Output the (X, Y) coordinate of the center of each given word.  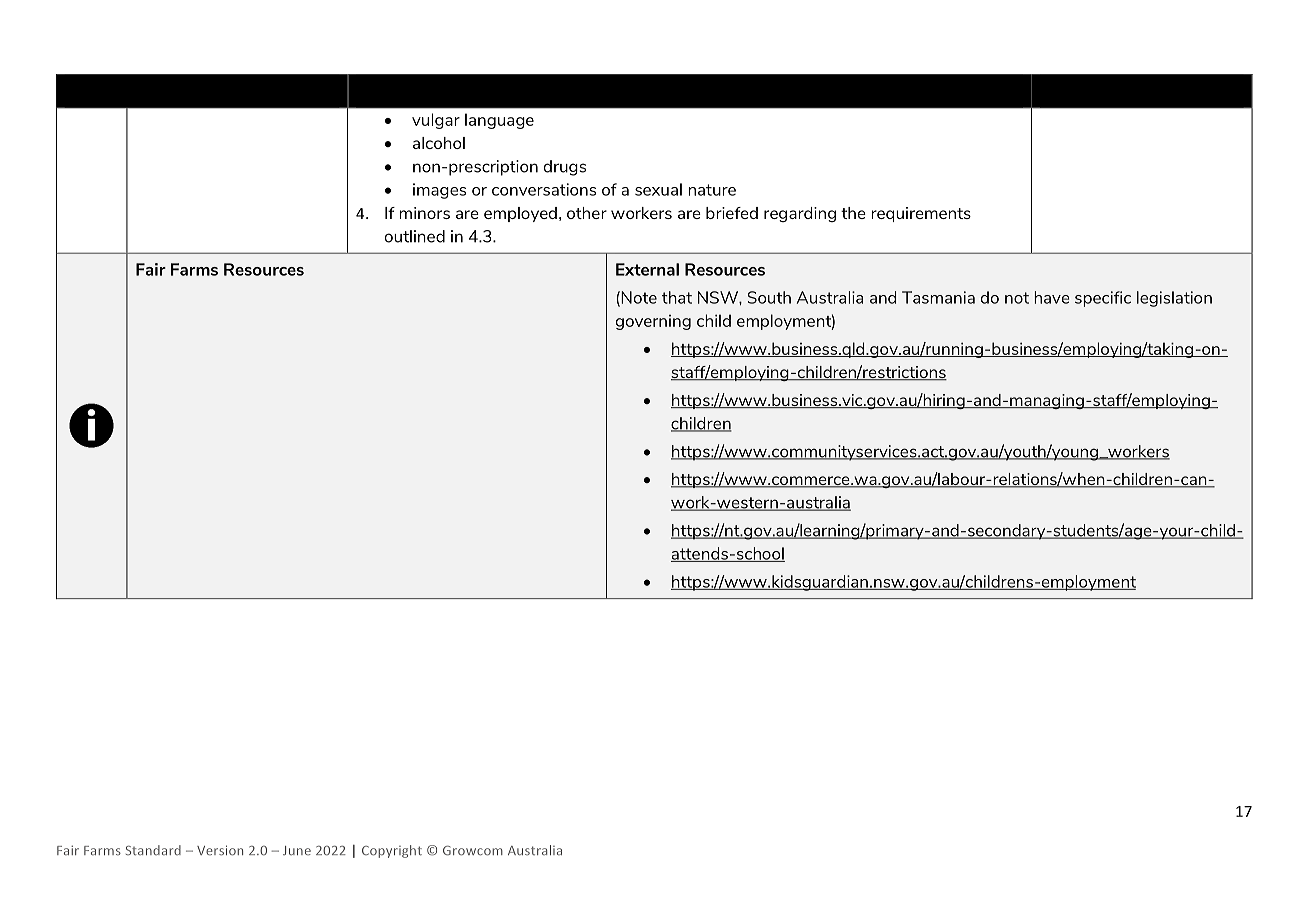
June (297, 850)
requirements (921, 214)
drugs (565, 168)
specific (1103, 299)
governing (653, 322)
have (1052, 297)
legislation (1174, 299)
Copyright (392, 851)
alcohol (439, 143)
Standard (153, 850)
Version (220, 850)
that (677, 297)
